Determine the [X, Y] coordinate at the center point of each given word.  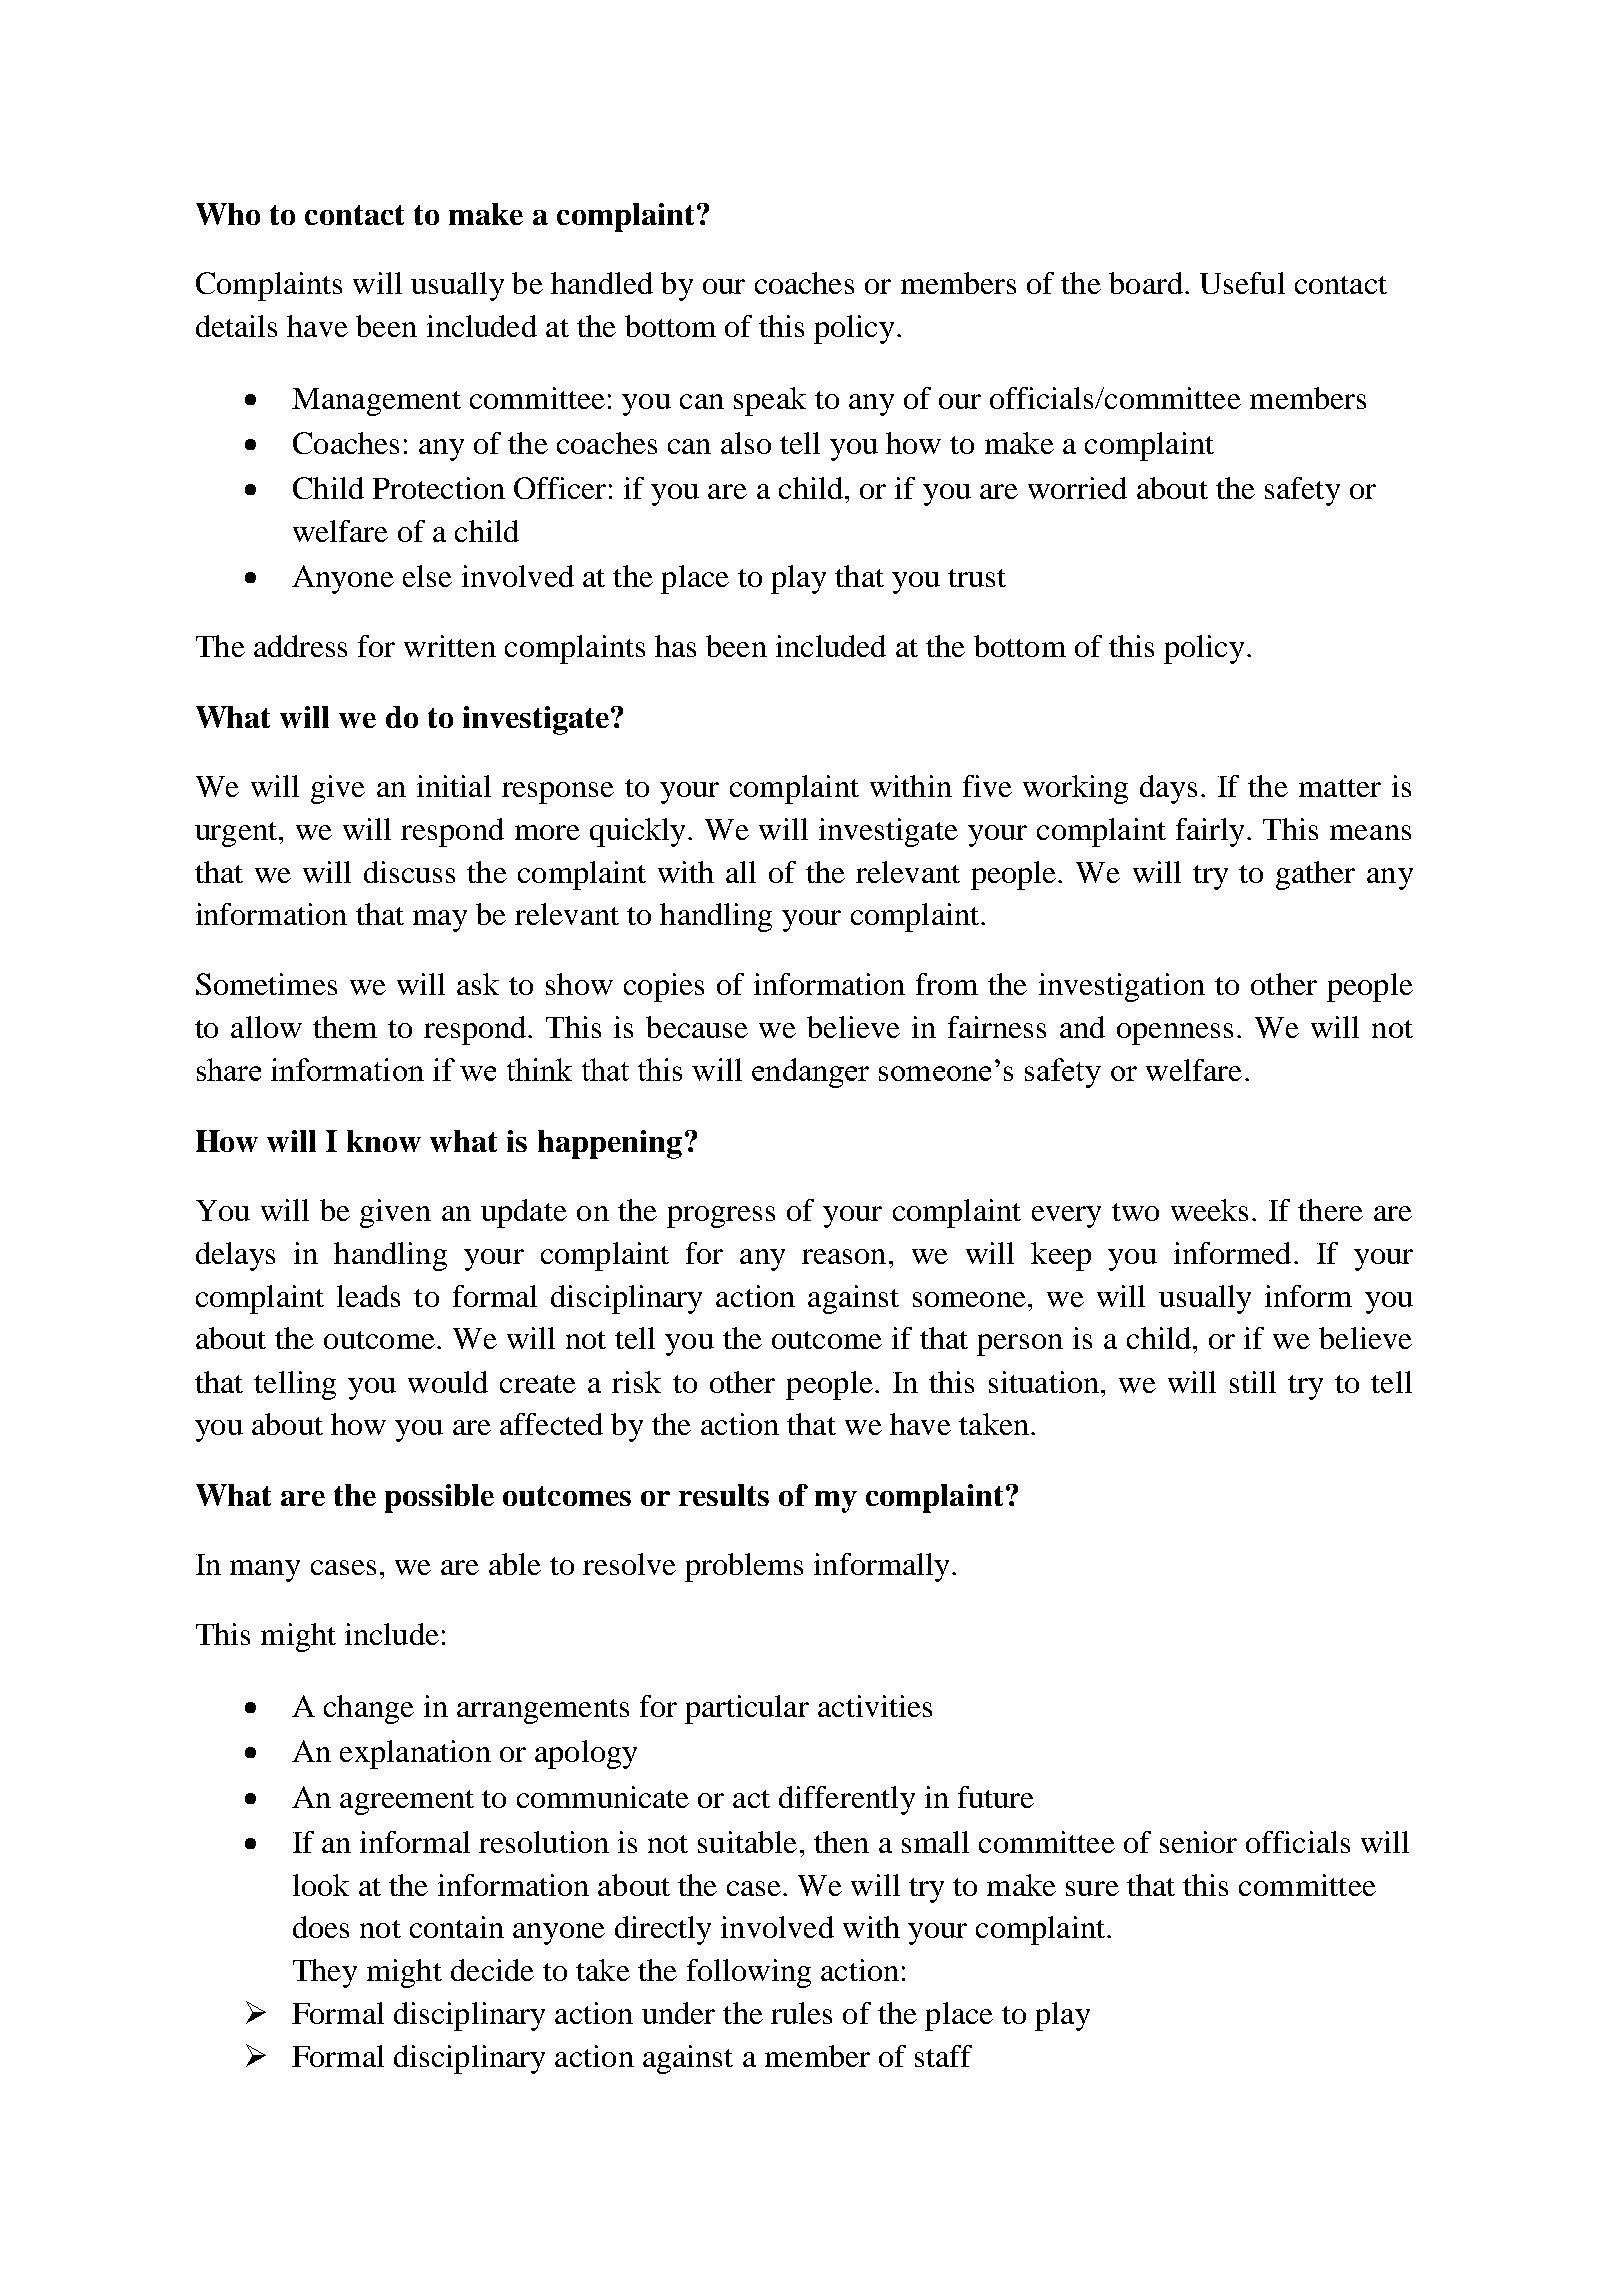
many [265, 1571]
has [675, 646]
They [325, 1973]
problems [744, 1567]
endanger [810, 1073]
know [384, 1141]
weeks [1209, 1210]
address [300, 646]
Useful [1242, 283]
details [236, 326]
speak [770, 401]
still [1253, 1382]
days [1168, 789]
